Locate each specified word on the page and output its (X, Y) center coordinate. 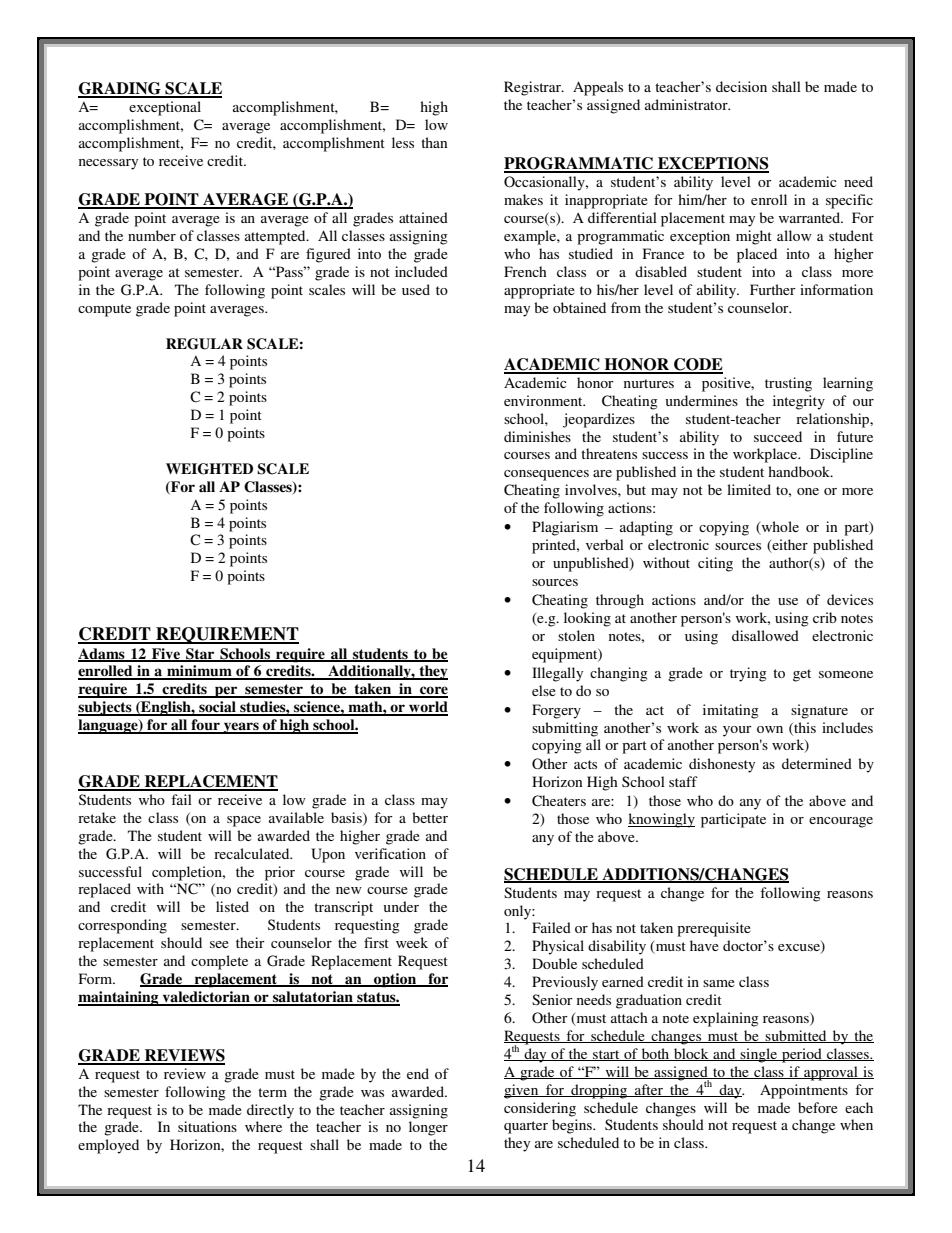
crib (825, 617)
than (434, 142)
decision (741, 86)
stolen (576, 635)
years (241, 728)
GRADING (120, 89)
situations (207, 1126)
